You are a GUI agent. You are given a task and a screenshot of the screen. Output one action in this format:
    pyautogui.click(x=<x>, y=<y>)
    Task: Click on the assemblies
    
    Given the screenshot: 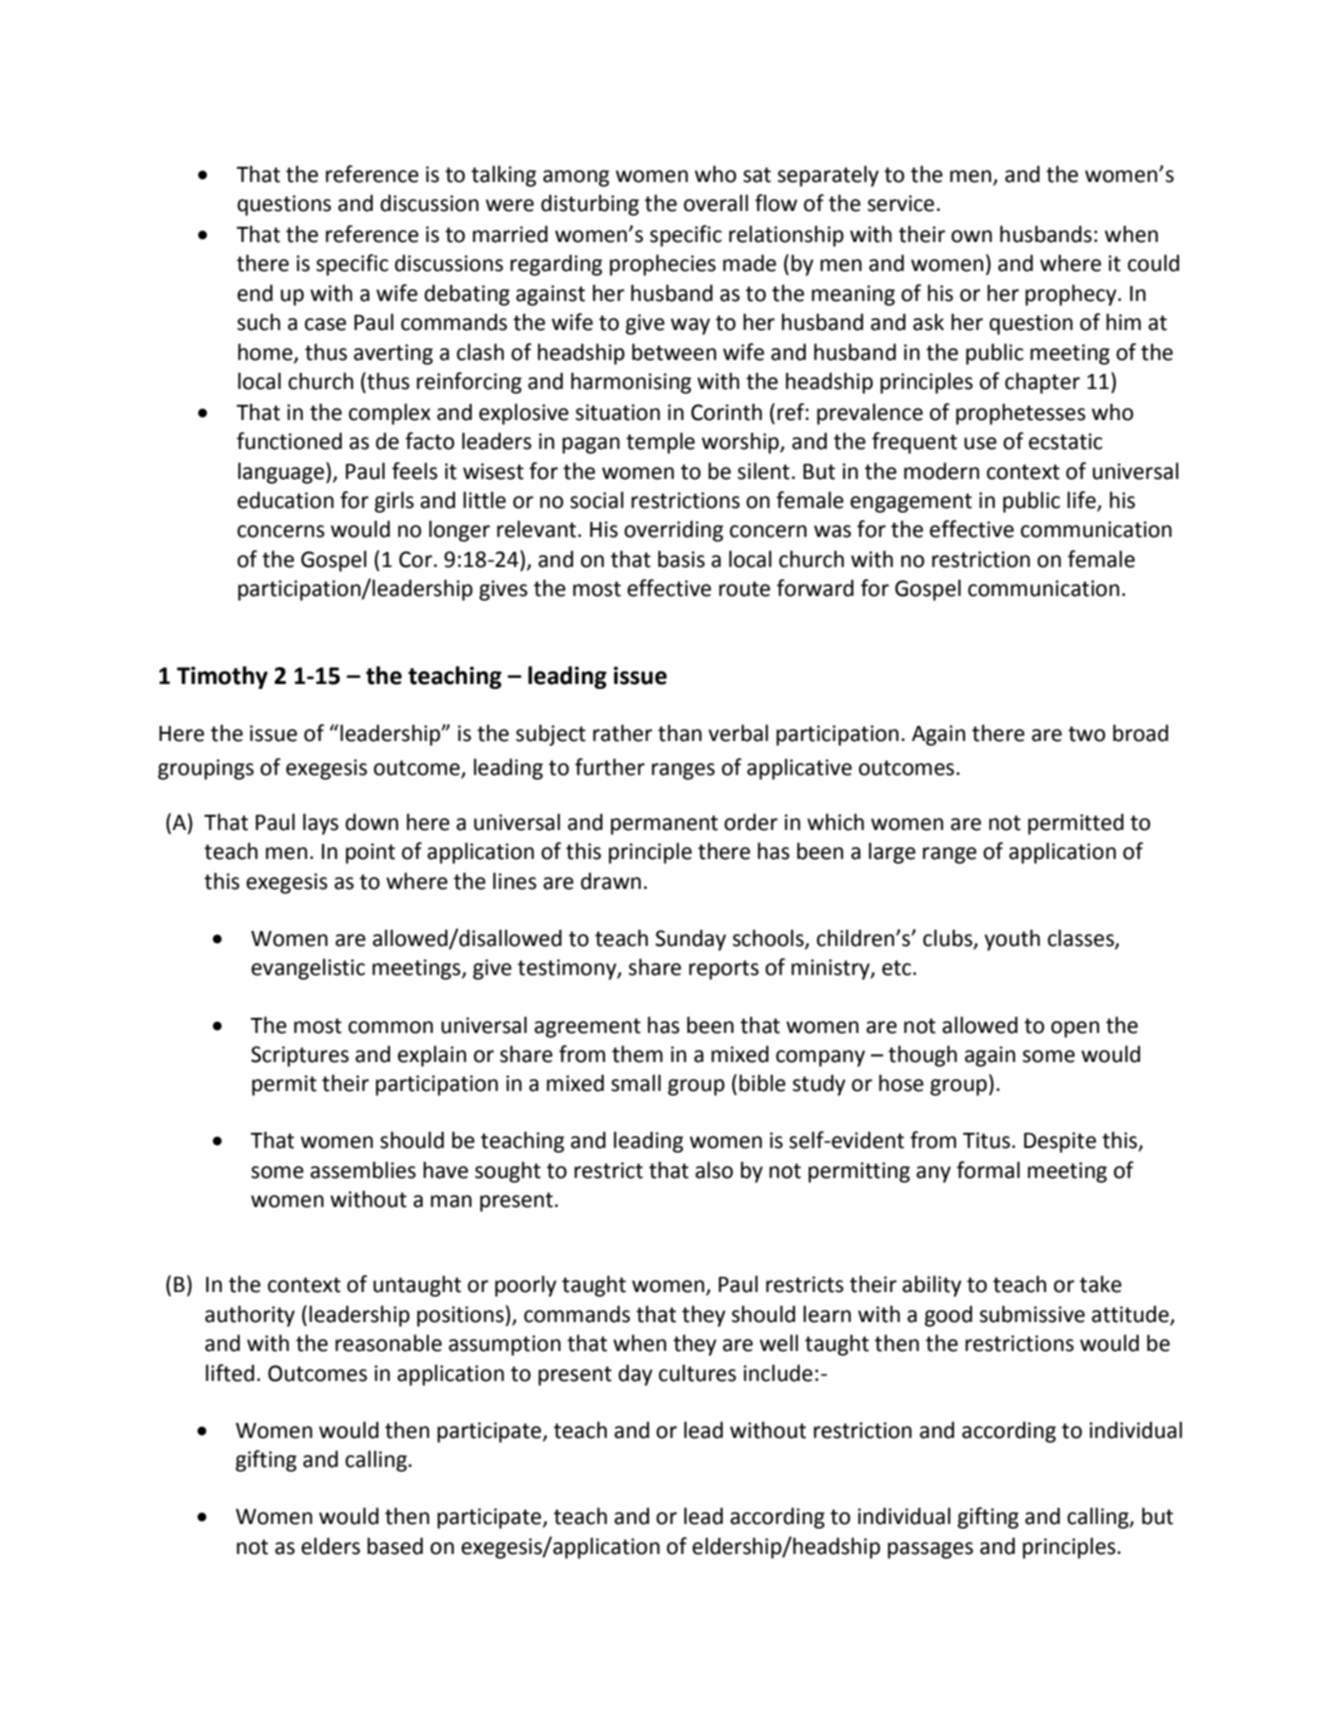 What is the action you would take?
    pyautogui.click(x=363, y=1170)
